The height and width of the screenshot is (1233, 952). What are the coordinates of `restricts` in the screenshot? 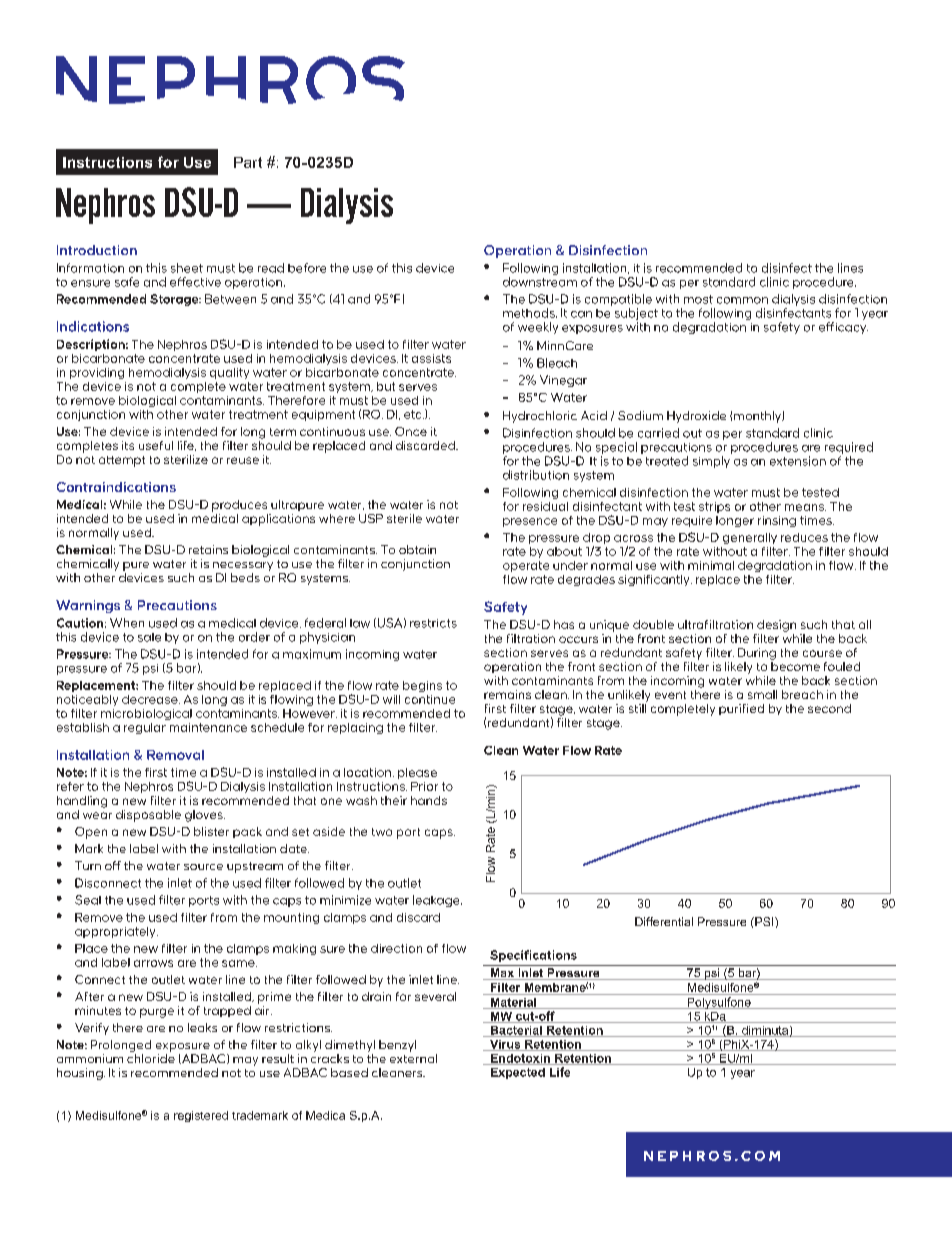 It's located at (433, 623).
